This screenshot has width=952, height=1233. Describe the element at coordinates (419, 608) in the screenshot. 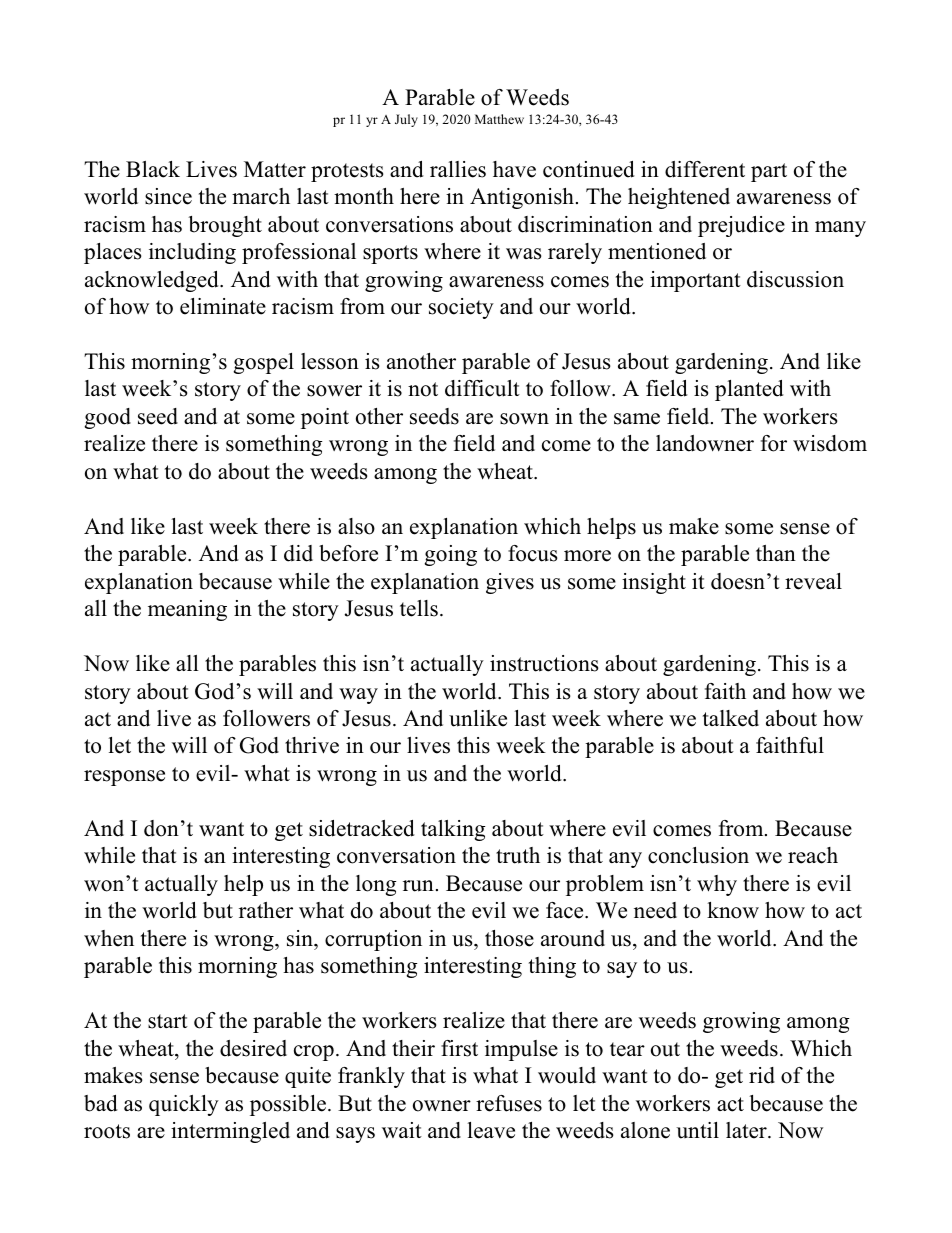

I see `tells` at that location.
